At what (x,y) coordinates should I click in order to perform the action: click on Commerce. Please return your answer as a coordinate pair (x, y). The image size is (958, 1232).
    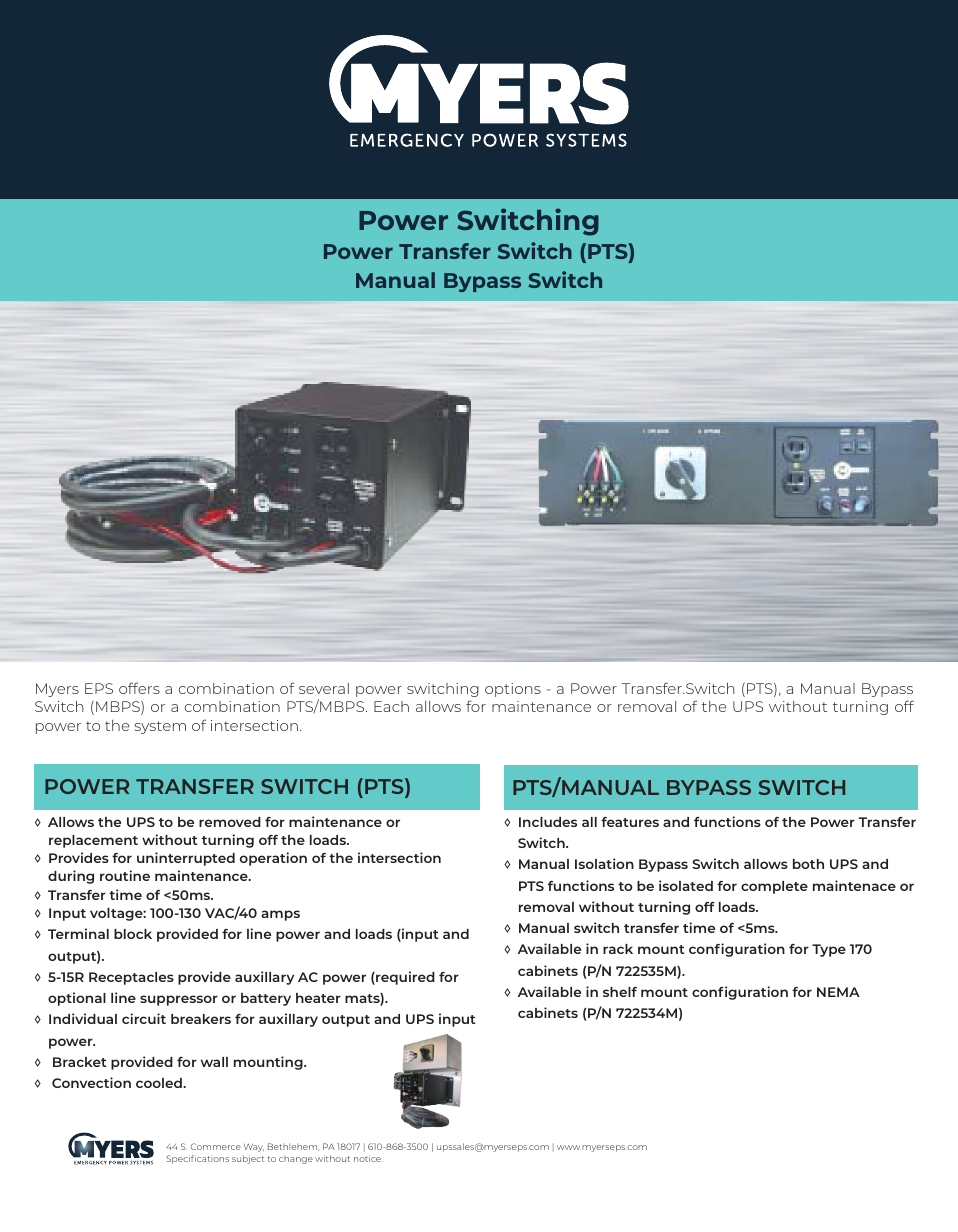
    Looking at the image, I should click on (216, 1146).
